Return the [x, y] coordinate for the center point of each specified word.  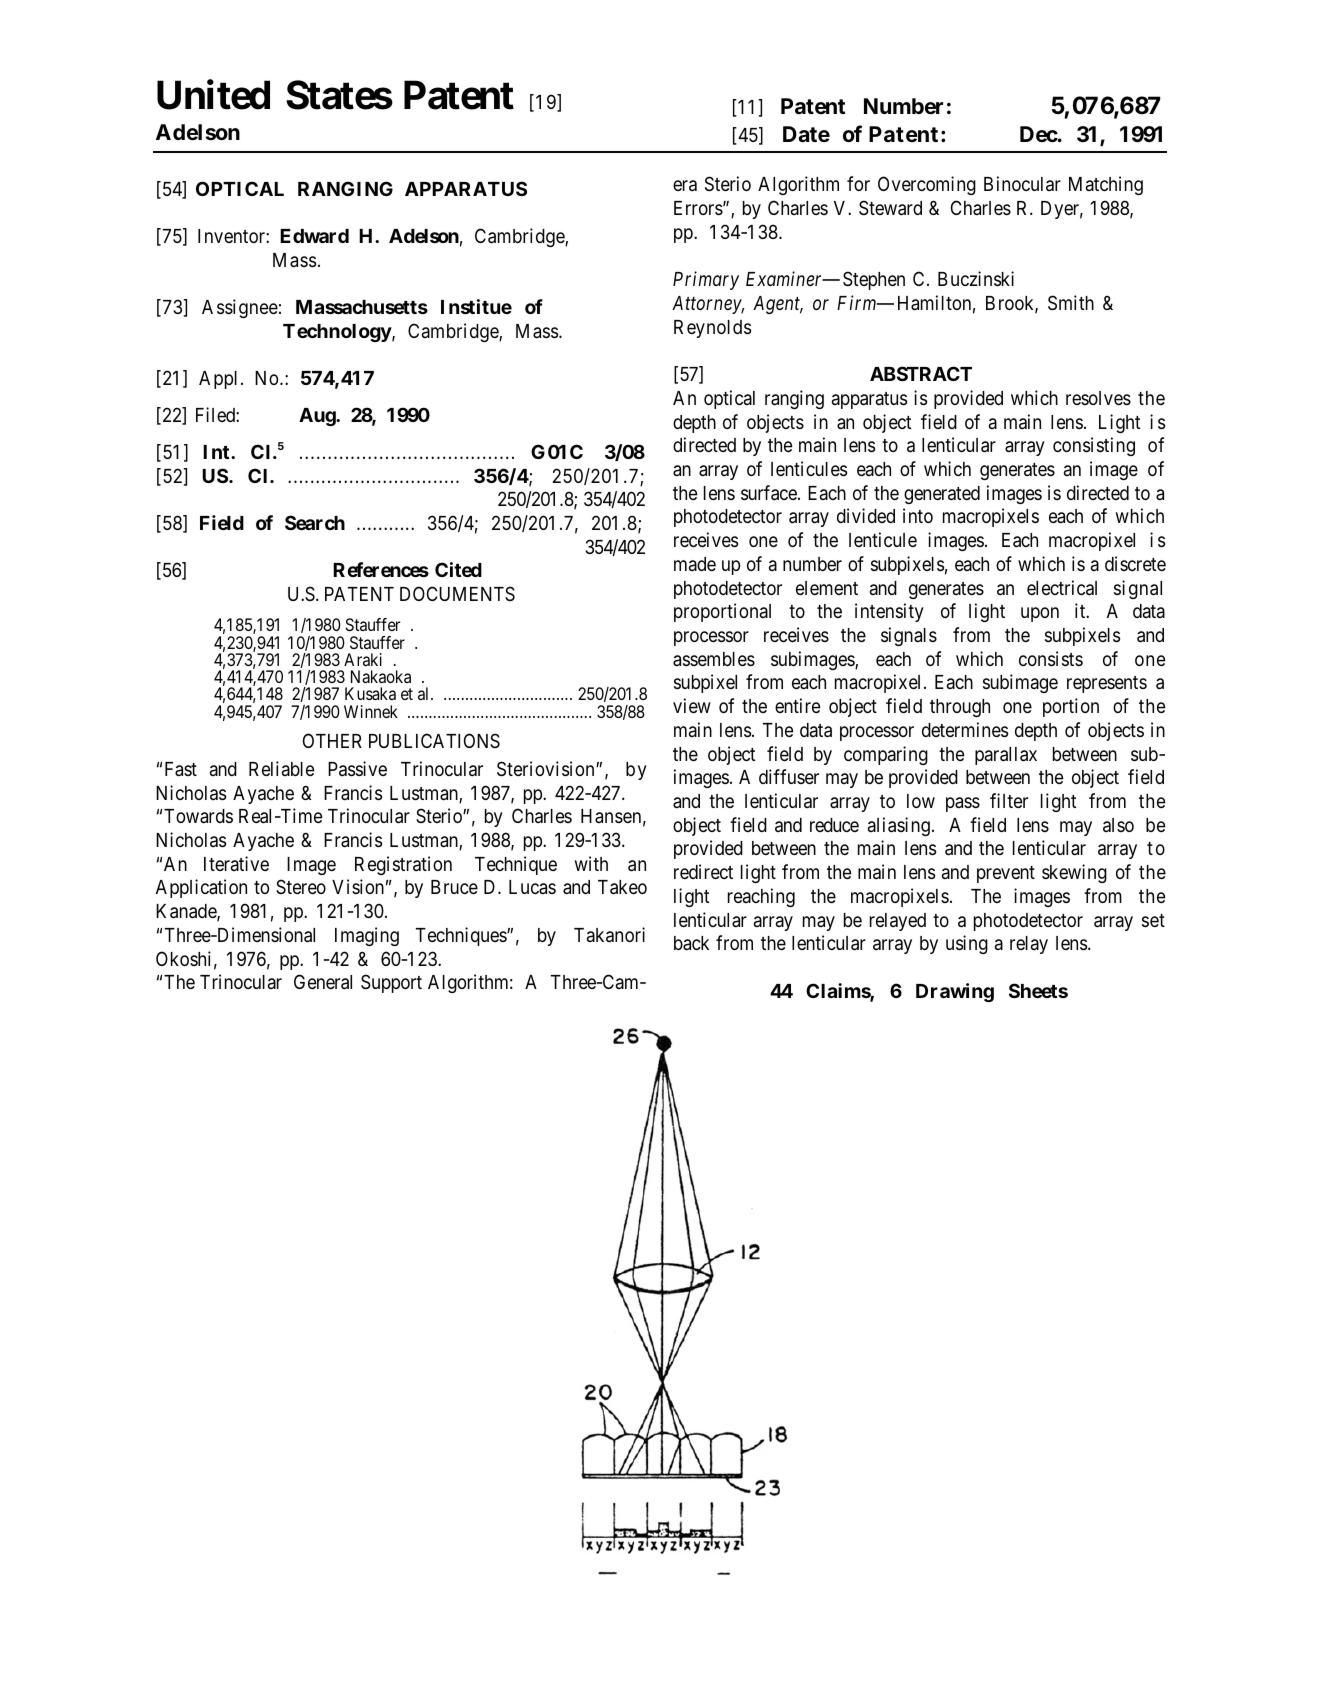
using [967, 944]
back [691, 943]
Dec [1039, 134]
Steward [890, 208]
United [213, 95]
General [323, 982]
